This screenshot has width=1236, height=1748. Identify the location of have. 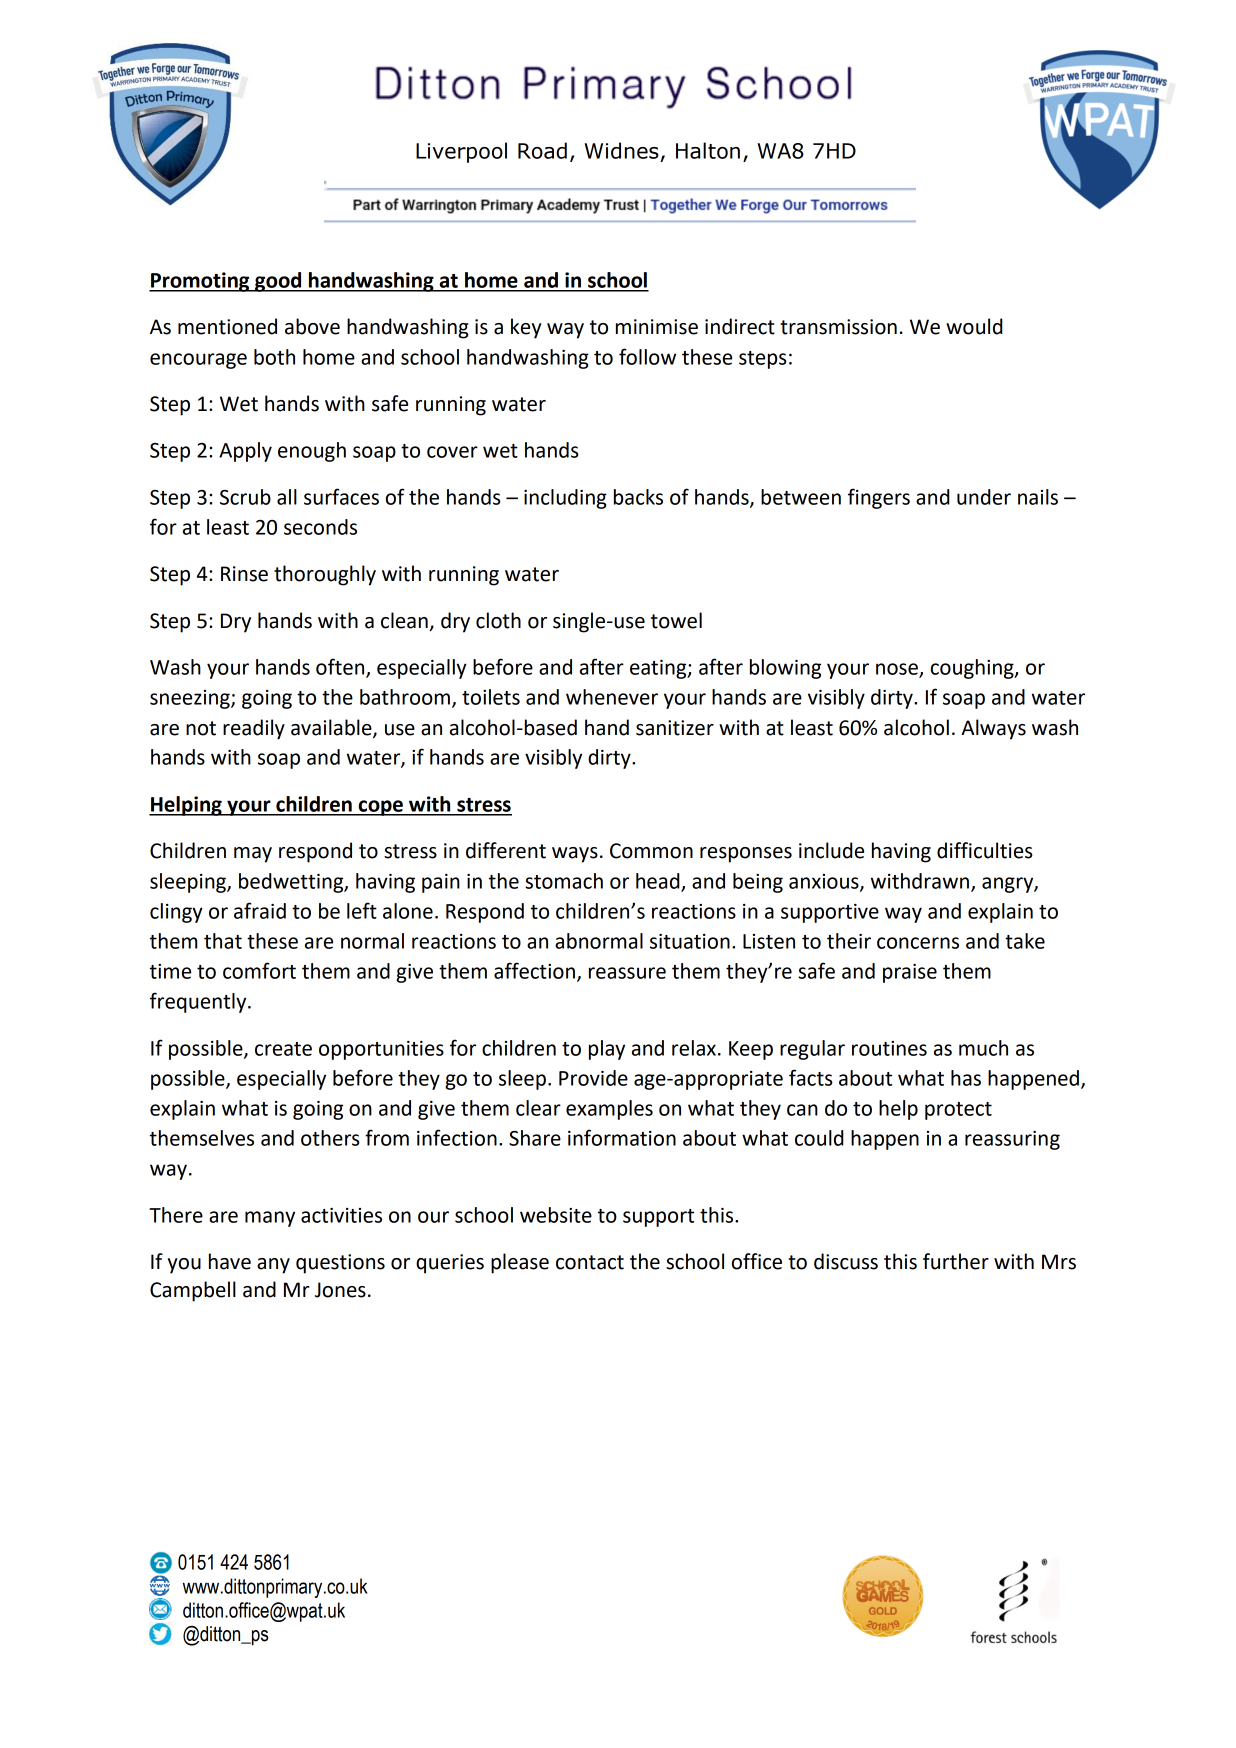
(230, 1261).
